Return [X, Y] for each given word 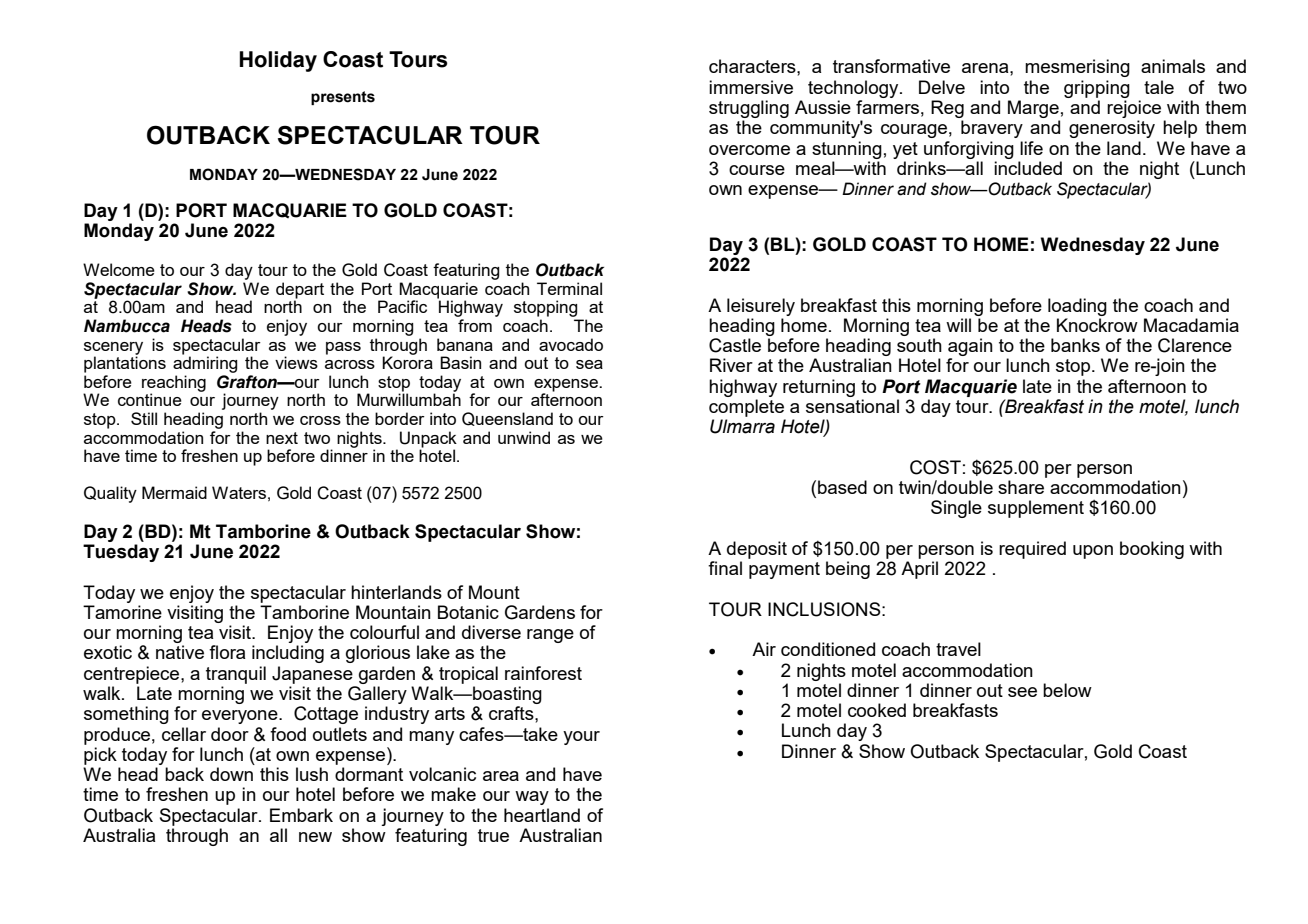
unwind [524, 437]
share [1021, 487]
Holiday [278, 61]
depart [300, 291]
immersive [751, 87]
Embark [301, 815]
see [1022, 692]
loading [1077, 307]
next [282, 438]
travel [958, 649]
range [550, 636]
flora [227, 652]
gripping [1097, 89]
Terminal [569, 288]
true [493, 835]
